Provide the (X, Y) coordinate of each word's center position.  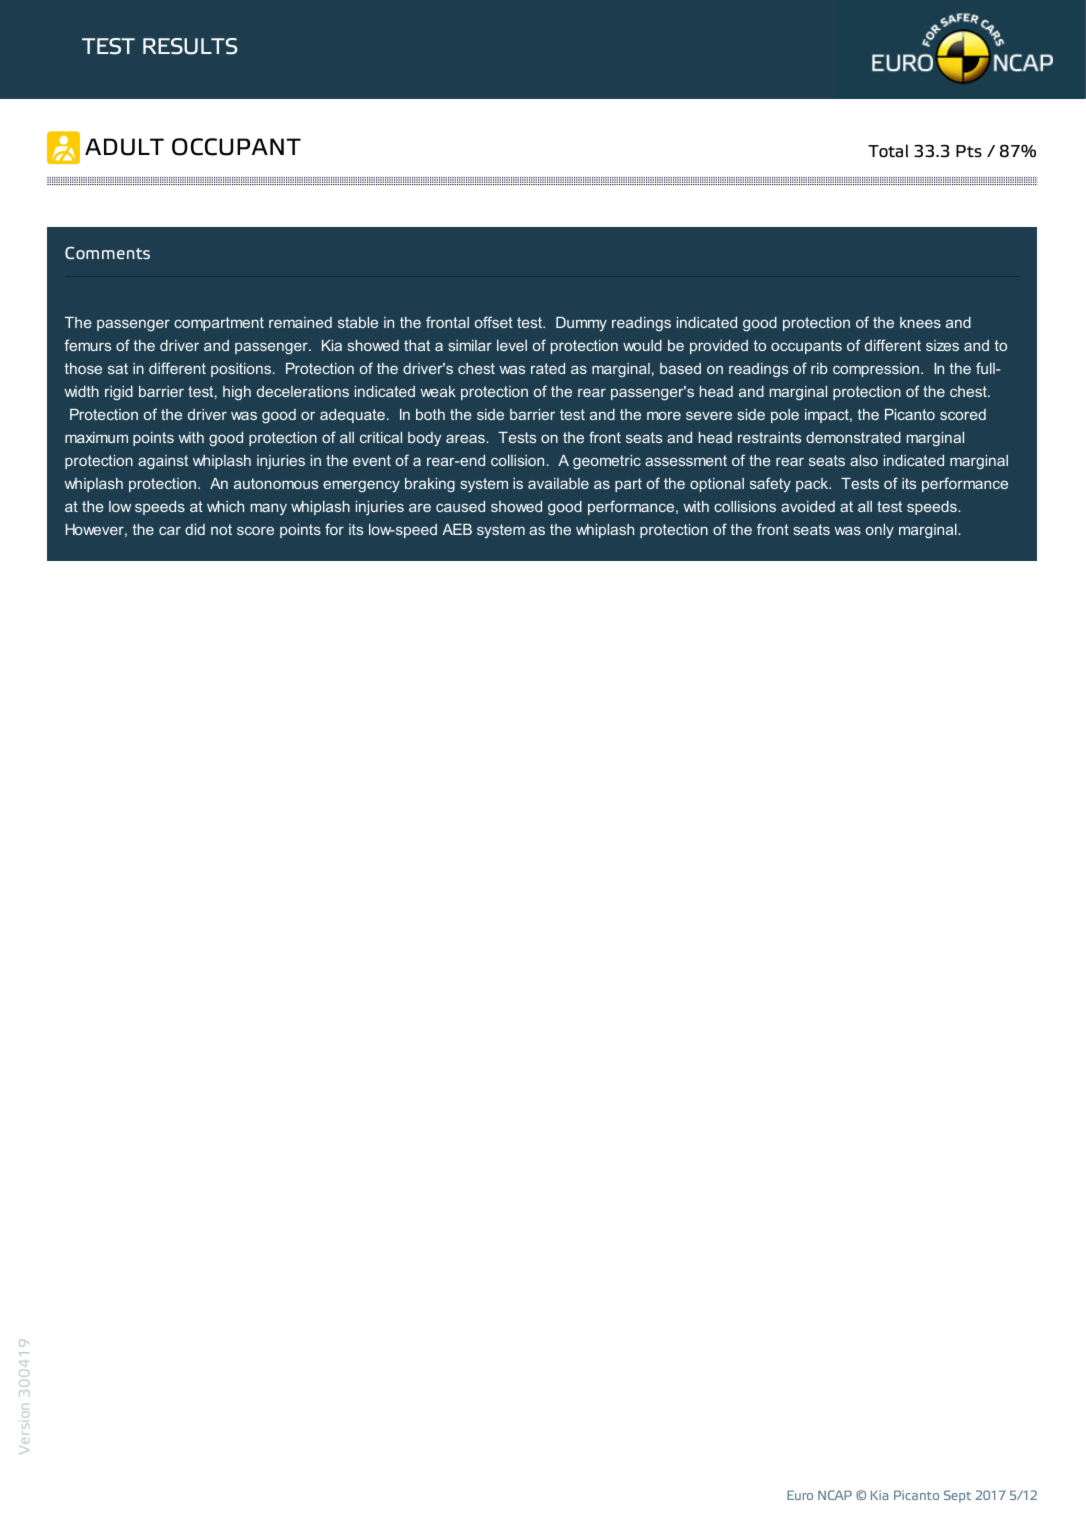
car (170, 530)
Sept (957, 1496)
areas (466, 438)
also (864, 460)
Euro (800, 1495)
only (880, 531)
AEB (457, 529)
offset (494, 322)
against (163, 462)
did (195, 529)
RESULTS (190, 46)
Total (888, 151)
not (221, 529)
